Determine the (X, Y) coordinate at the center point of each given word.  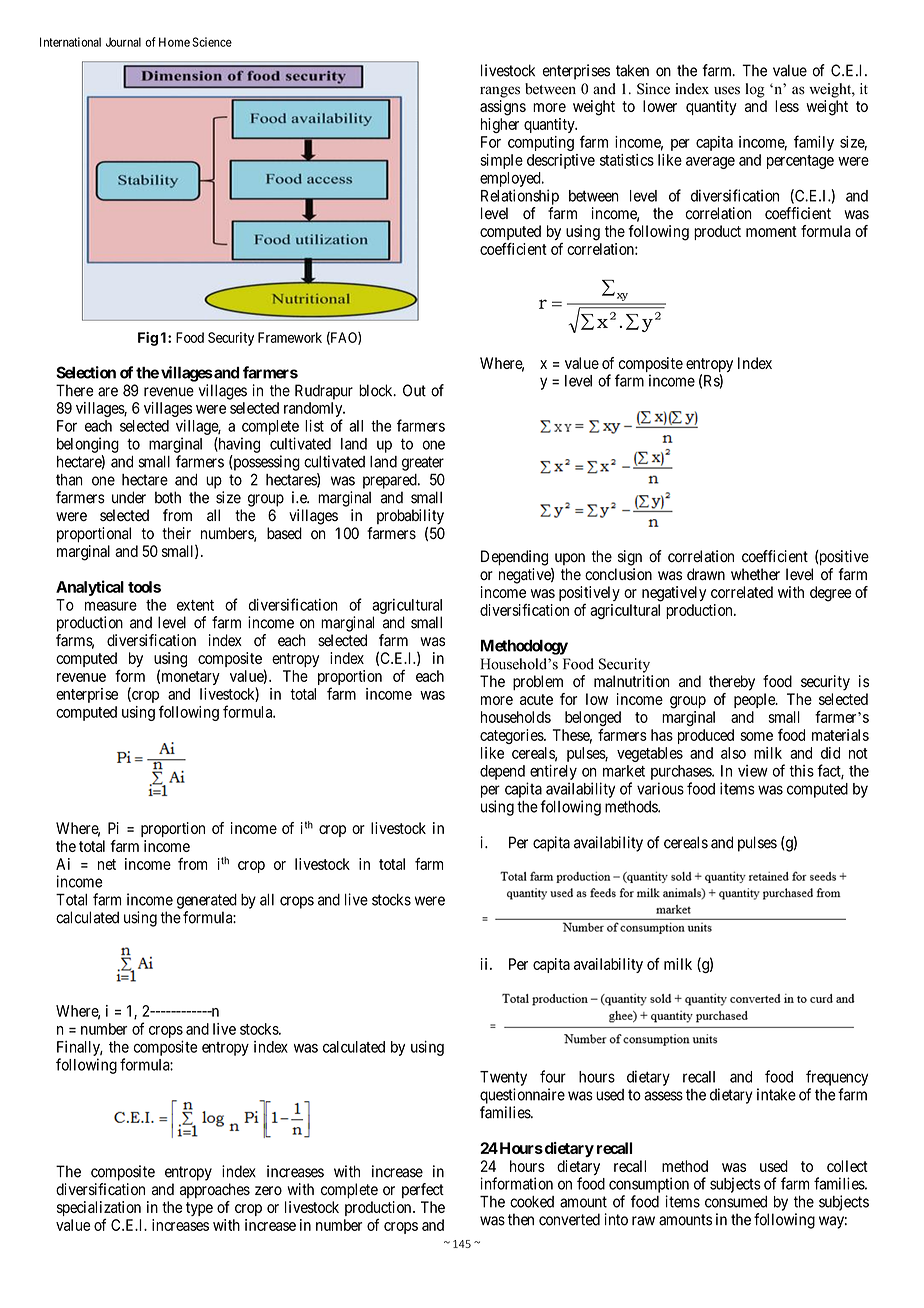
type (199, 1209)
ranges (500, 92)
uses (727, 90)
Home (174, 42)
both (168, 497)
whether (755, 574)
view (753, 771)
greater (423, 463)
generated (207, 901)
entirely (553, 772)
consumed (736, 1202)
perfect (423, 1190)
